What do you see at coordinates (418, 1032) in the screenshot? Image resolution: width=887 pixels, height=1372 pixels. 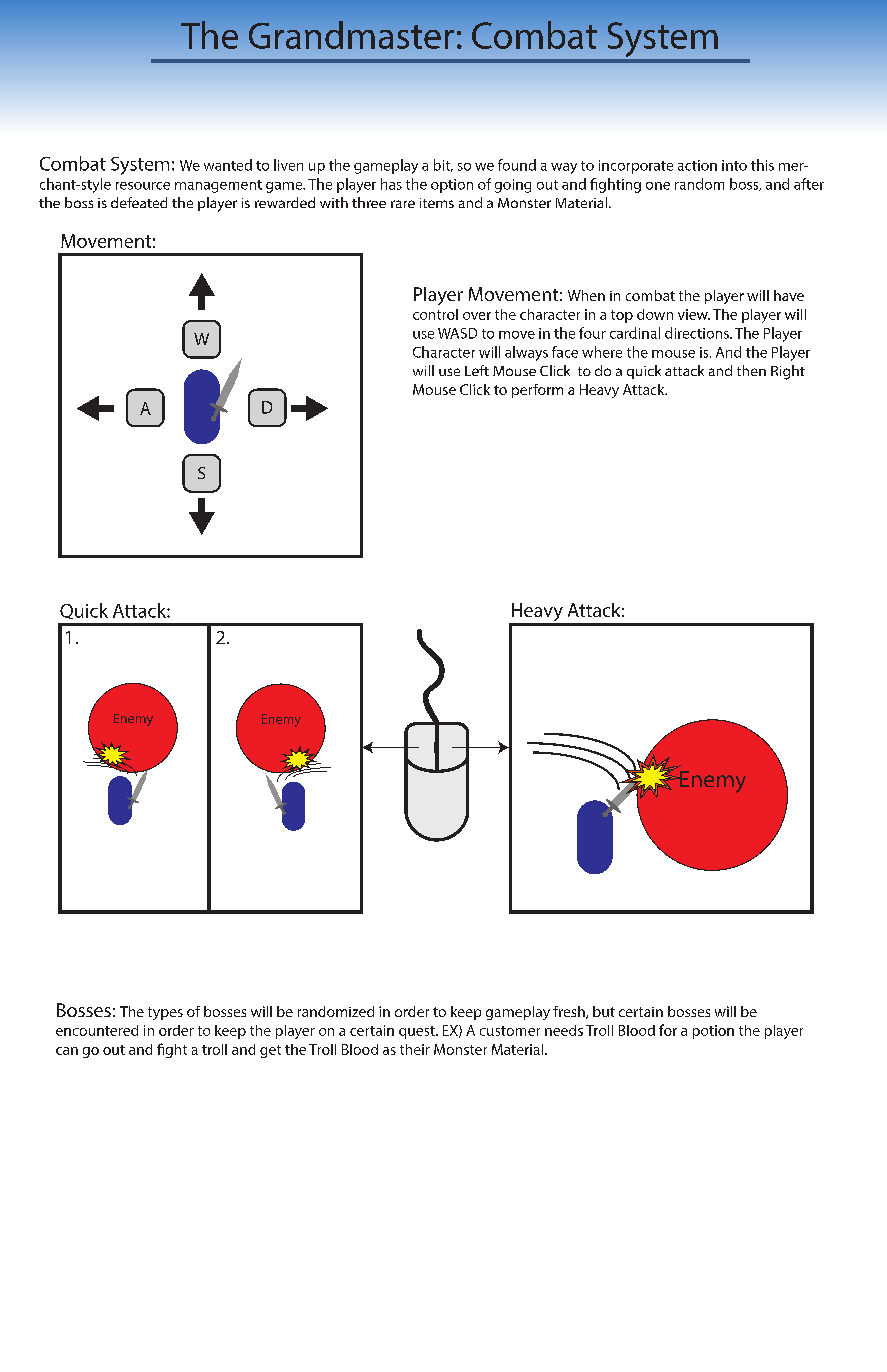 I see `quest` at bounding box center [418, 1032].
